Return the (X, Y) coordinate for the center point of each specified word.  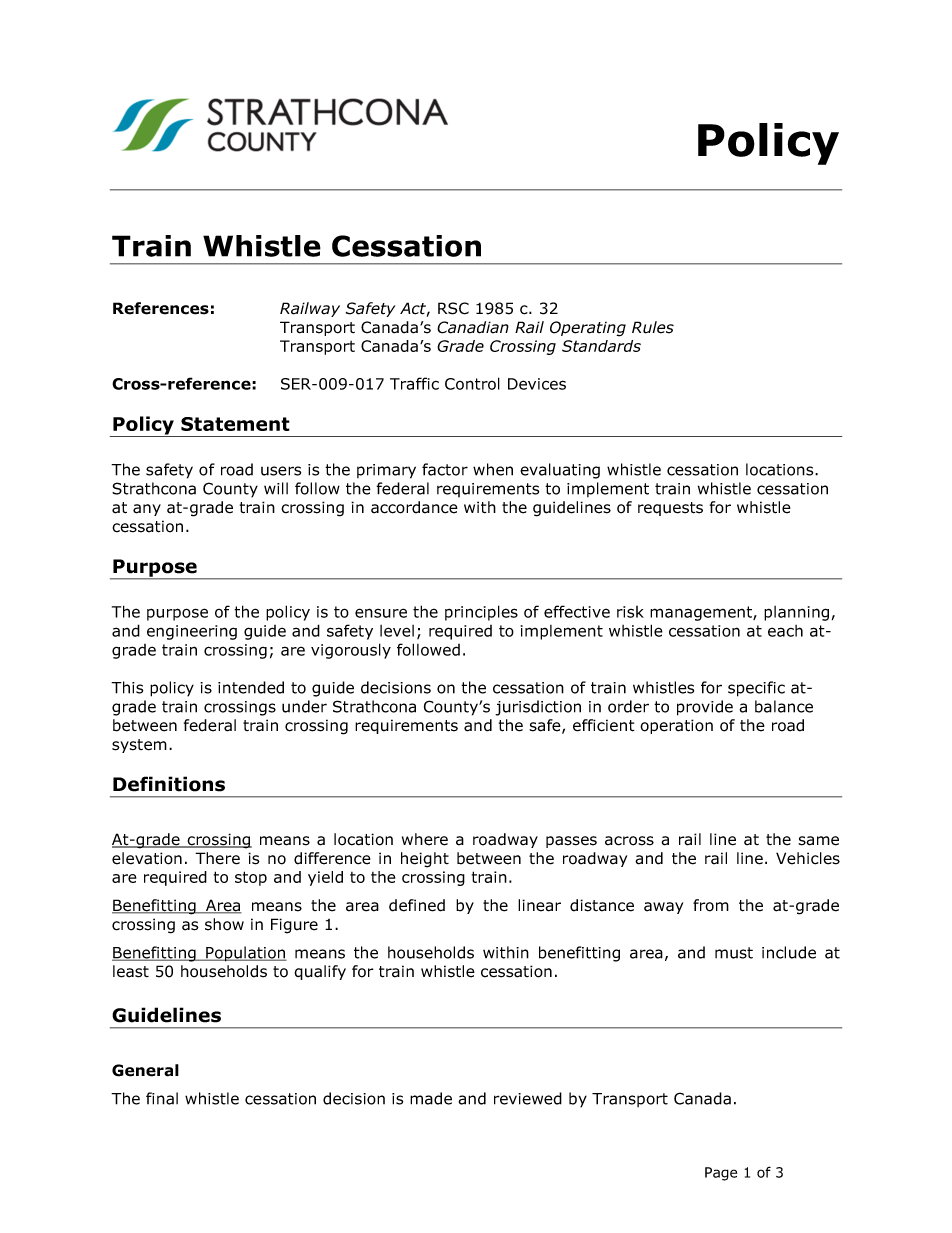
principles (481, 613)
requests (670, 509)
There (217, 858)
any (147, 510)
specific (756, 689)
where (425, 839)
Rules (653, 327)
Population (245, 954)
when (493, 469)
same (818, 841)
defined (417, 905)
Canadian (473, 327)
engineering (192, 632)
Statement (235, 424)
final (162, 1098)
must (734, 953)
